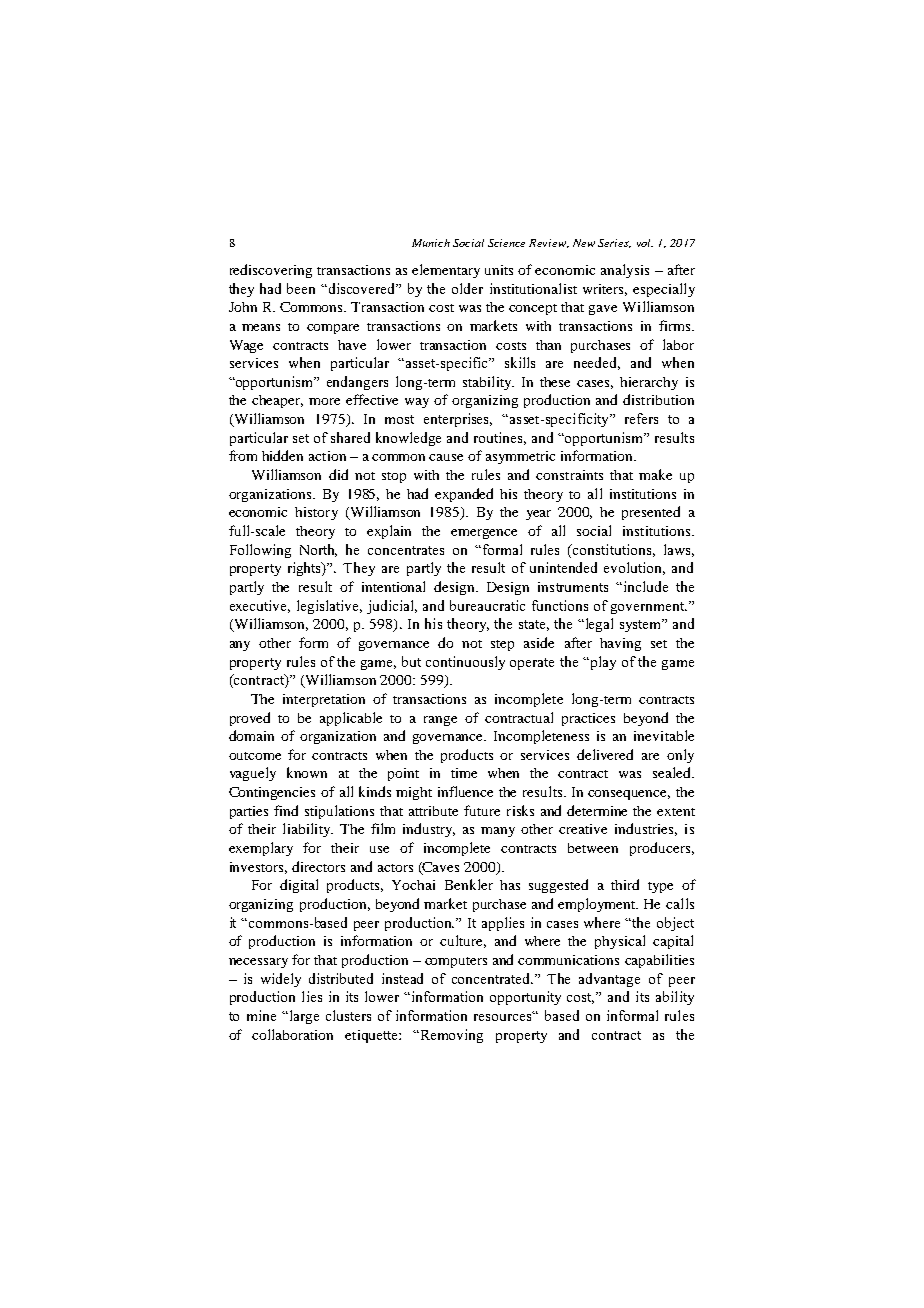 The height and width of the page is (1308, 924). I want to click on time, so click(464, 773).
